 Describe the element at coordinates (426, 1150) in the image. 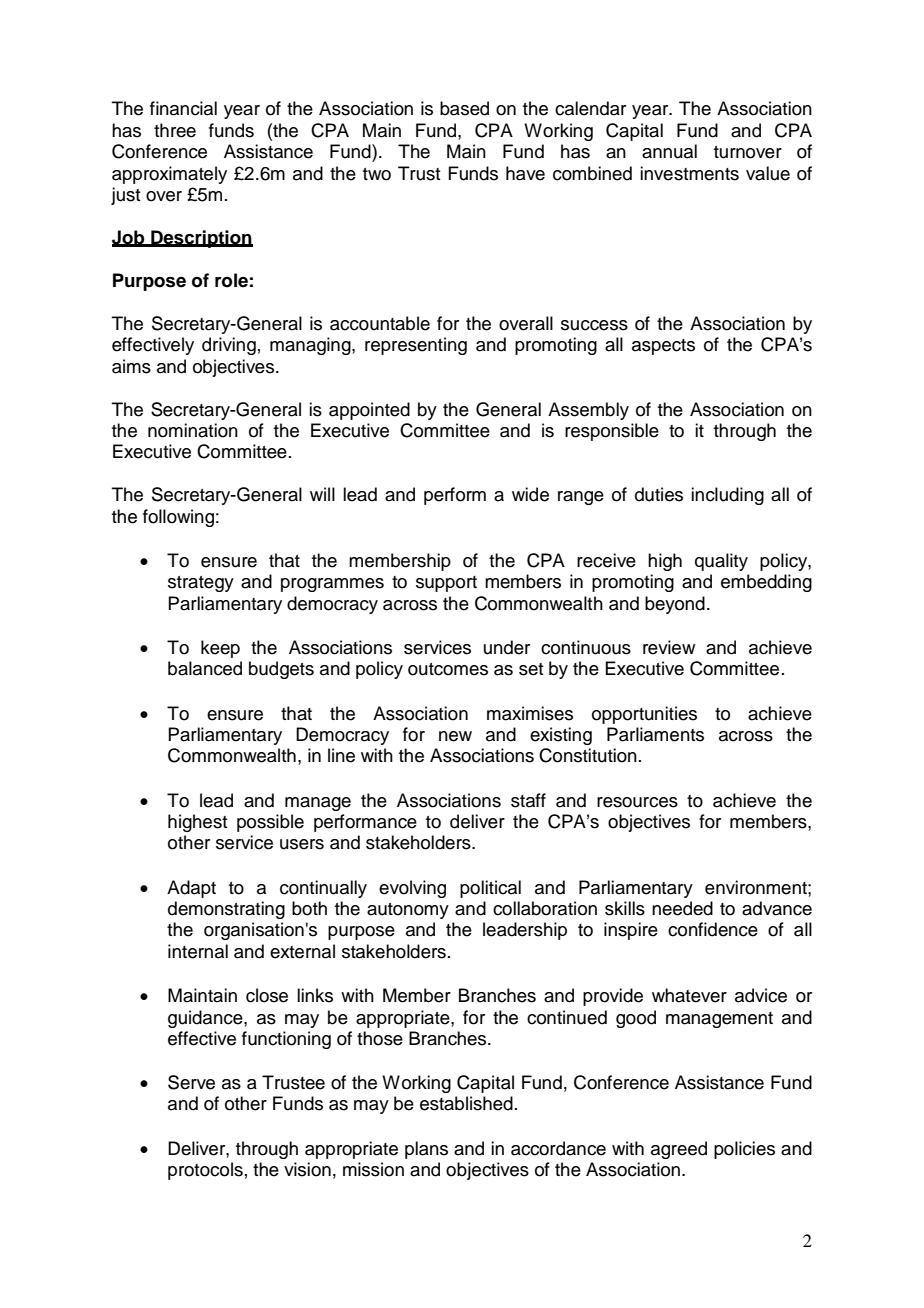

I see `plans` at that location.
